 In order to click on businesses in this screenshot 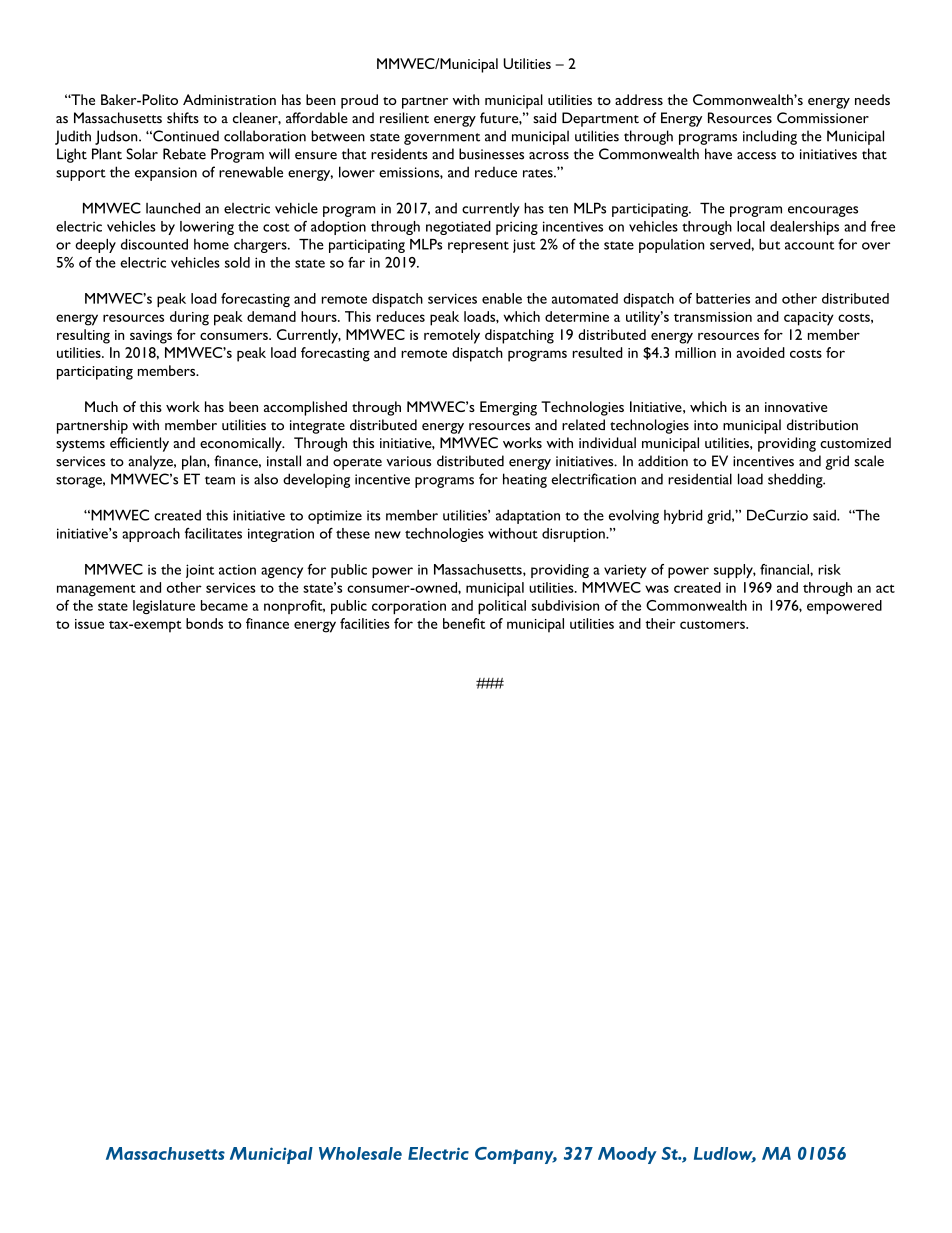, I will do `click(491, 154)`.
